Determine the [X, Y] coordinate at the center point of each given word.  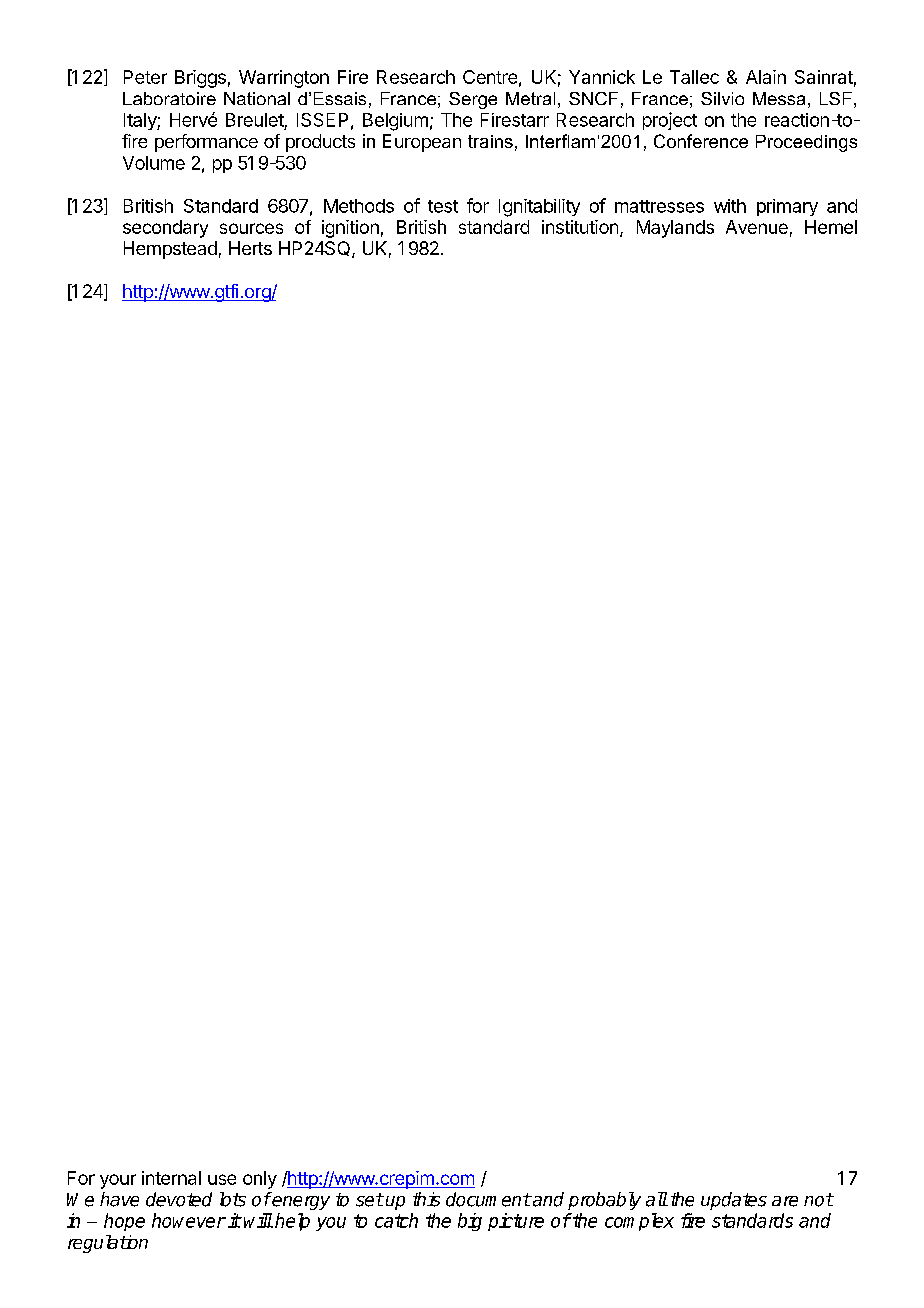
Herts [250, 248]
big [470, 1222]
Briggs [200, 79]
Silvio [722, 98]
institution [580, 227]
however [189, 1220]
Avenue [757, 227]
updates [734, 1201]
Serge [473, 100]
